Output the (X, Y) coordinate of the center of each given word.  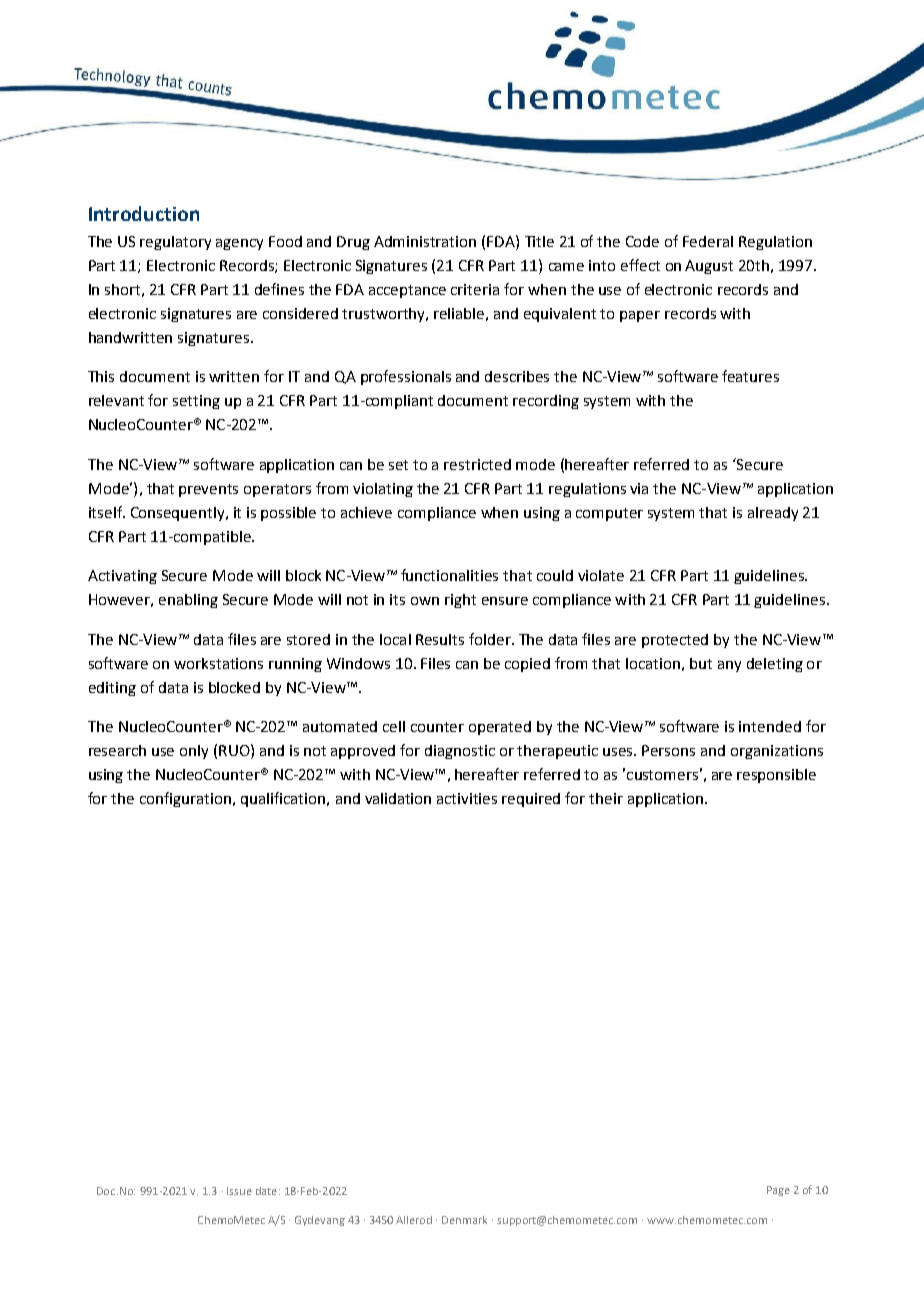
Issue (239, 1191)
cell (394, 726)
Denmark (464, 1220)
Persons (668, 750)
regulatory (175, 243)
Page (778, 1191)
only (194, 752)
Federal (708, 241)
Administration (425, 241)
